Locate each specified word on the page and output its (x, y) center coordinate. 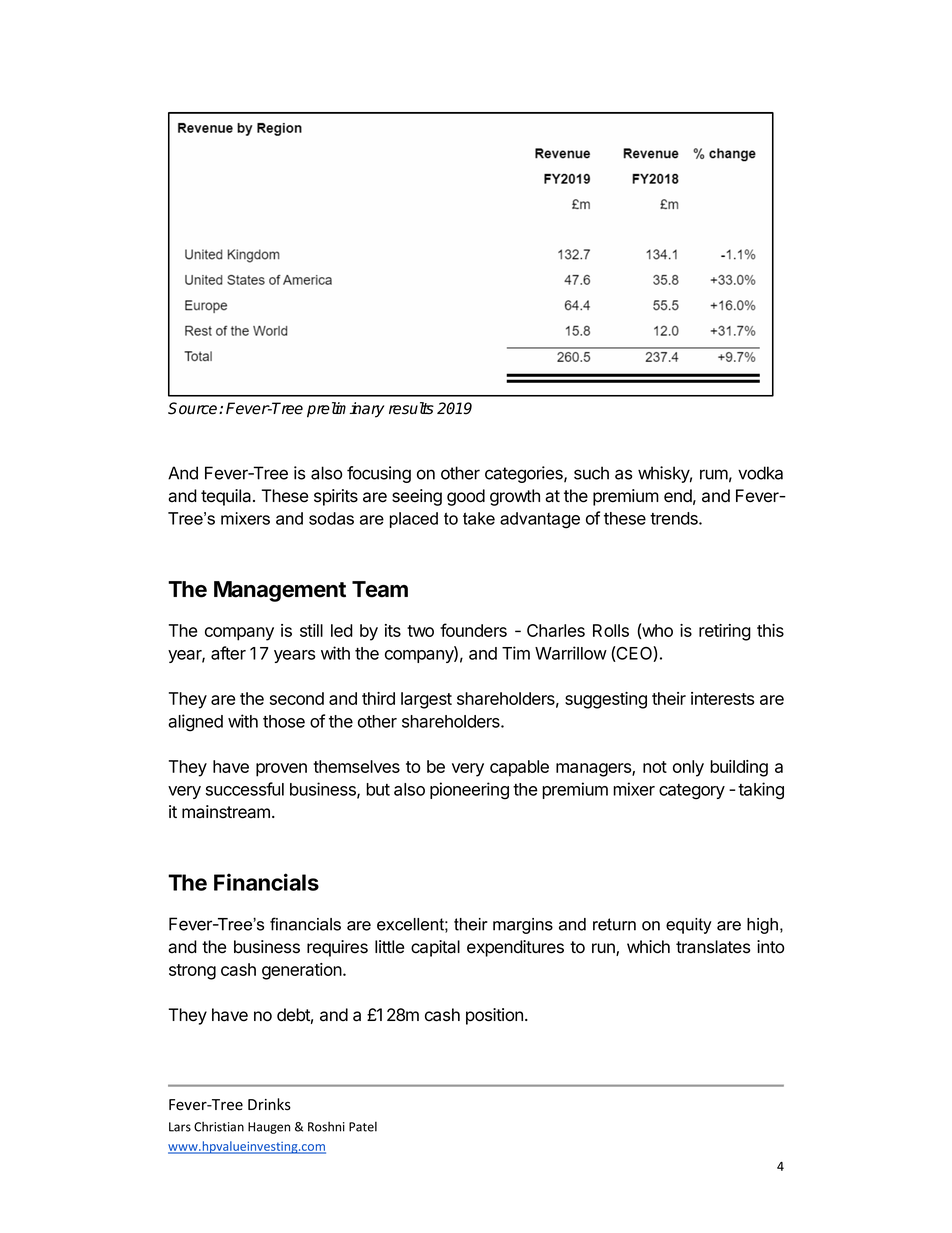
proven (281, 770)
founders (473, 630)
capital (435, 948)
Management (280, 591)
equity (689, 926)
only (688, 768)
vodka (760, 473)
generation (303, 971)
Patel (363, 1126)
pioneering (469, 791)
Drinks (269, 1104)
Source (194, 408)
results (411, 408)
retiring (725, 632)
